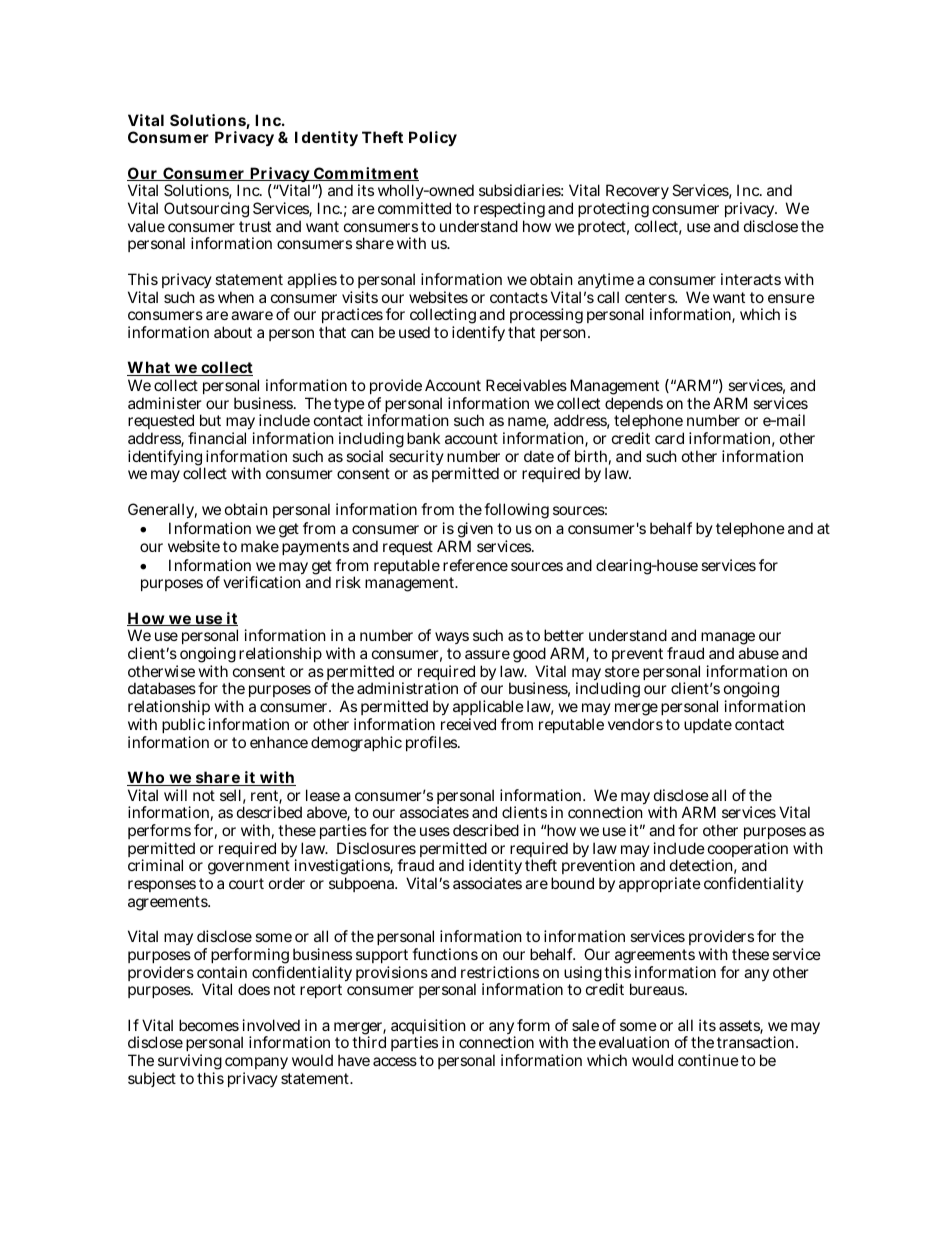 This page has width=952, height=1233. Describe the element at coordinates (433, 743) in the page. I see `profiles` at that location.
